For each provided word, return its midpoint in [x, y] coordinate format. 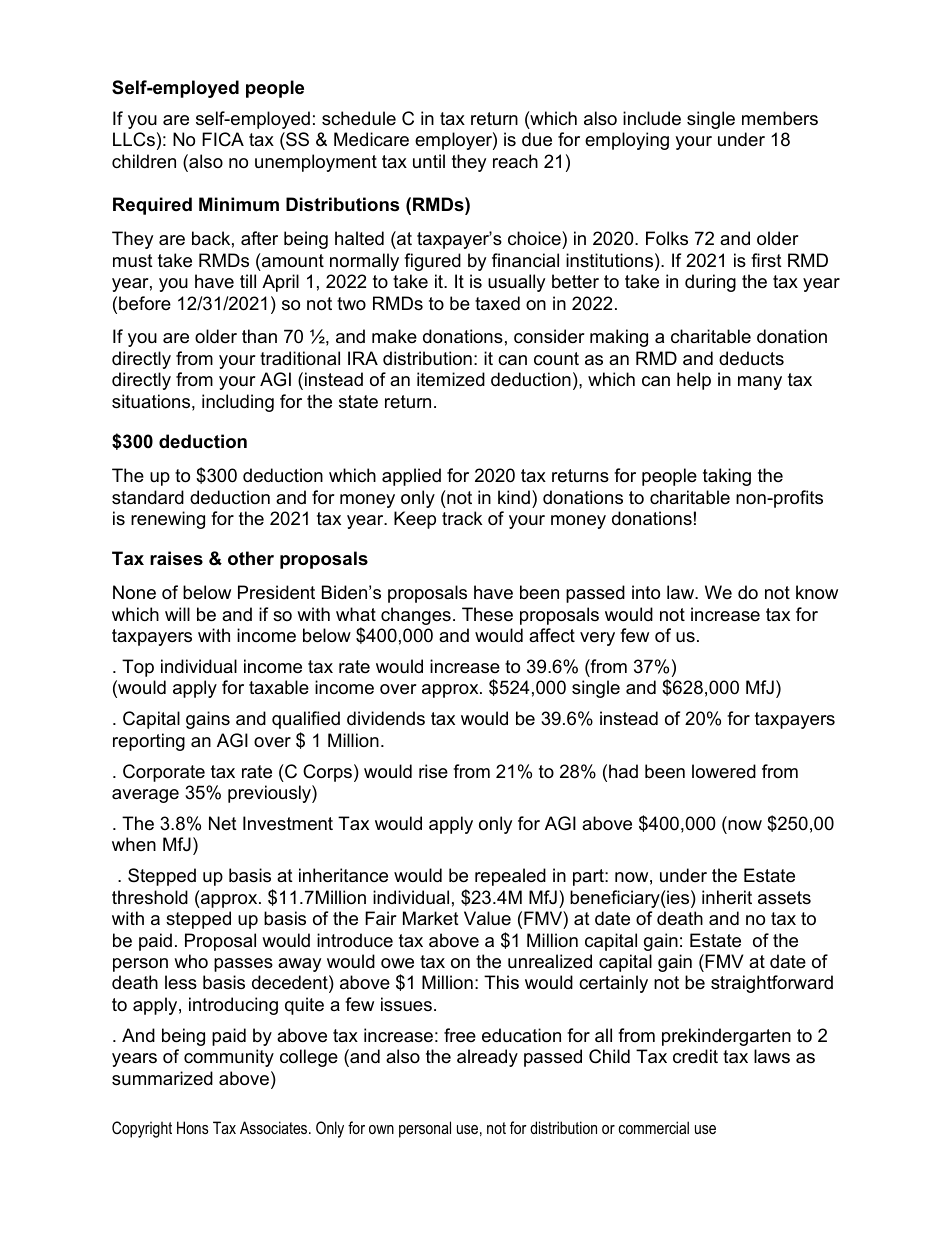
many [760, 383]
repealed [510, 877]
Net [223, 823]
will [177, 614]
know [817, 592]
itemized [451, 379]
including [238, 403]
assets [784, 898]
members [780, 118]
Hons [192, 1127]
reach [515, 161]
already [487, 1058]
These [487, 614]
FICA [223, 139]
